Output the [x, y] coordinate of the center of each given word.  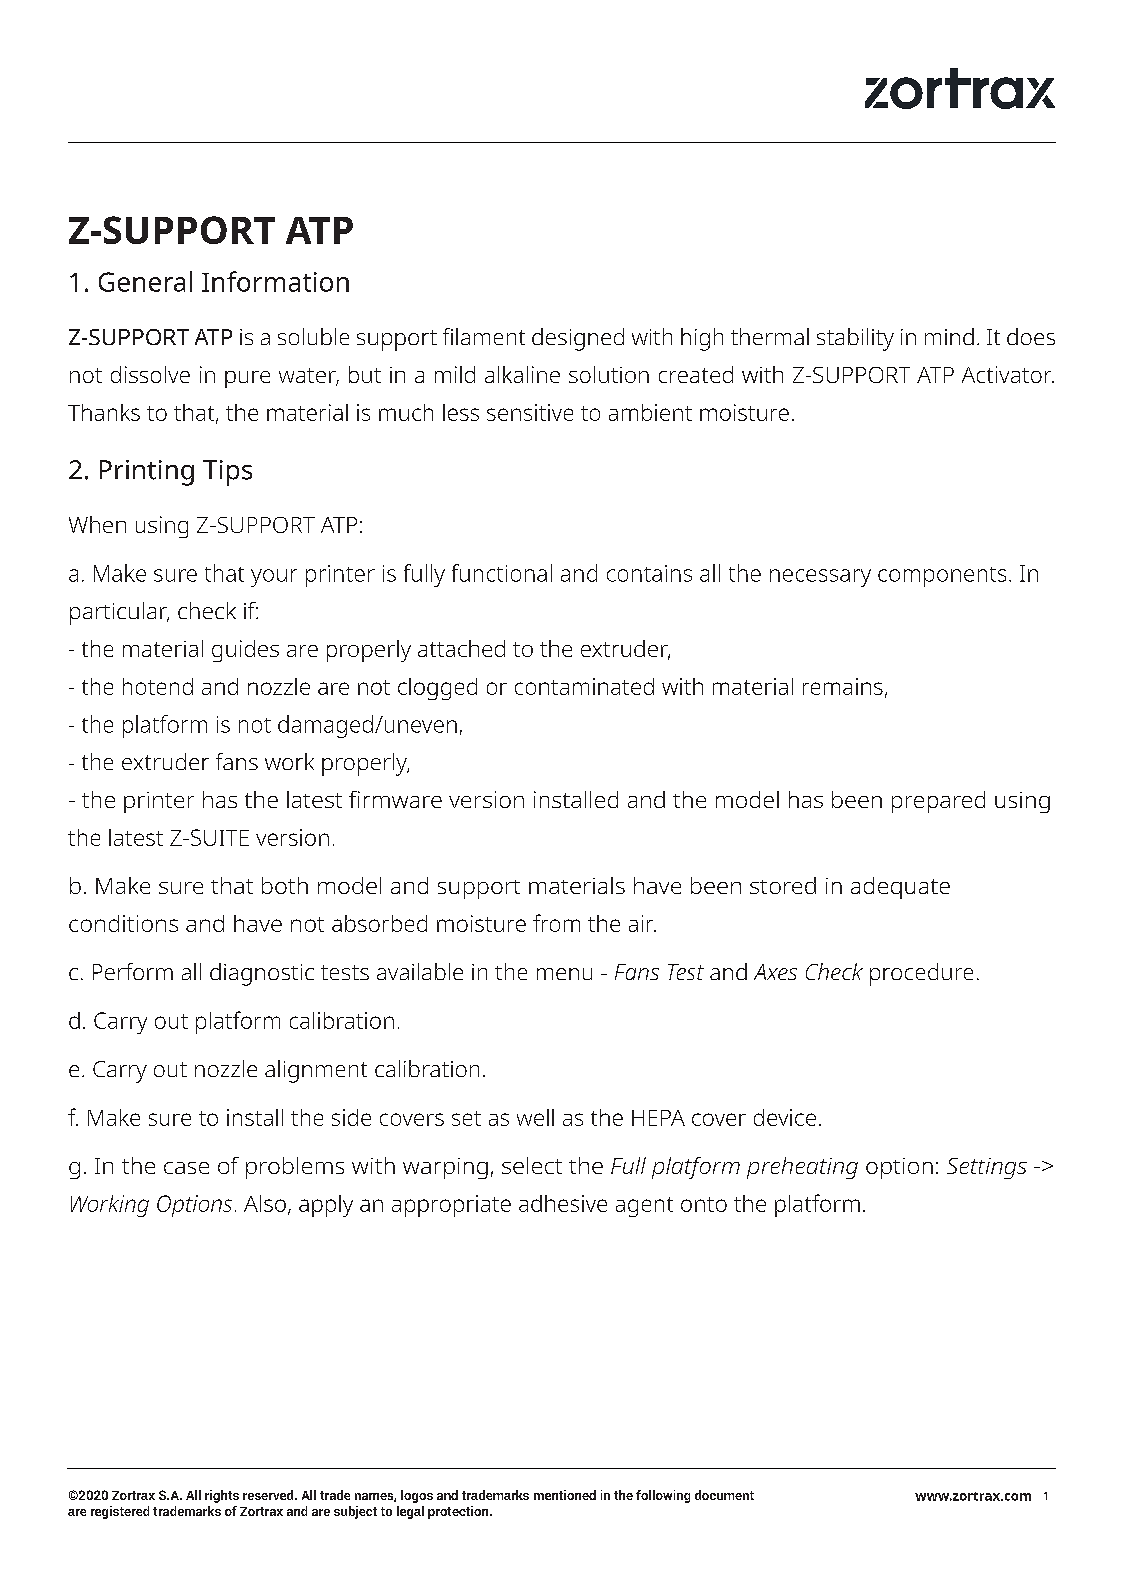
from [556, 923]
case [186, 1168]
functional [502, 573]
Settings [987, 1168]
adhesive [563, 1203]
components [942, 577]
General [145, 281]
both [285, 885]
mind [949, 336]
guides [245, 651]
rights [222, 1496]
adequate [900, 888]
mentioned [565, 1495]
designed [578, 339]
